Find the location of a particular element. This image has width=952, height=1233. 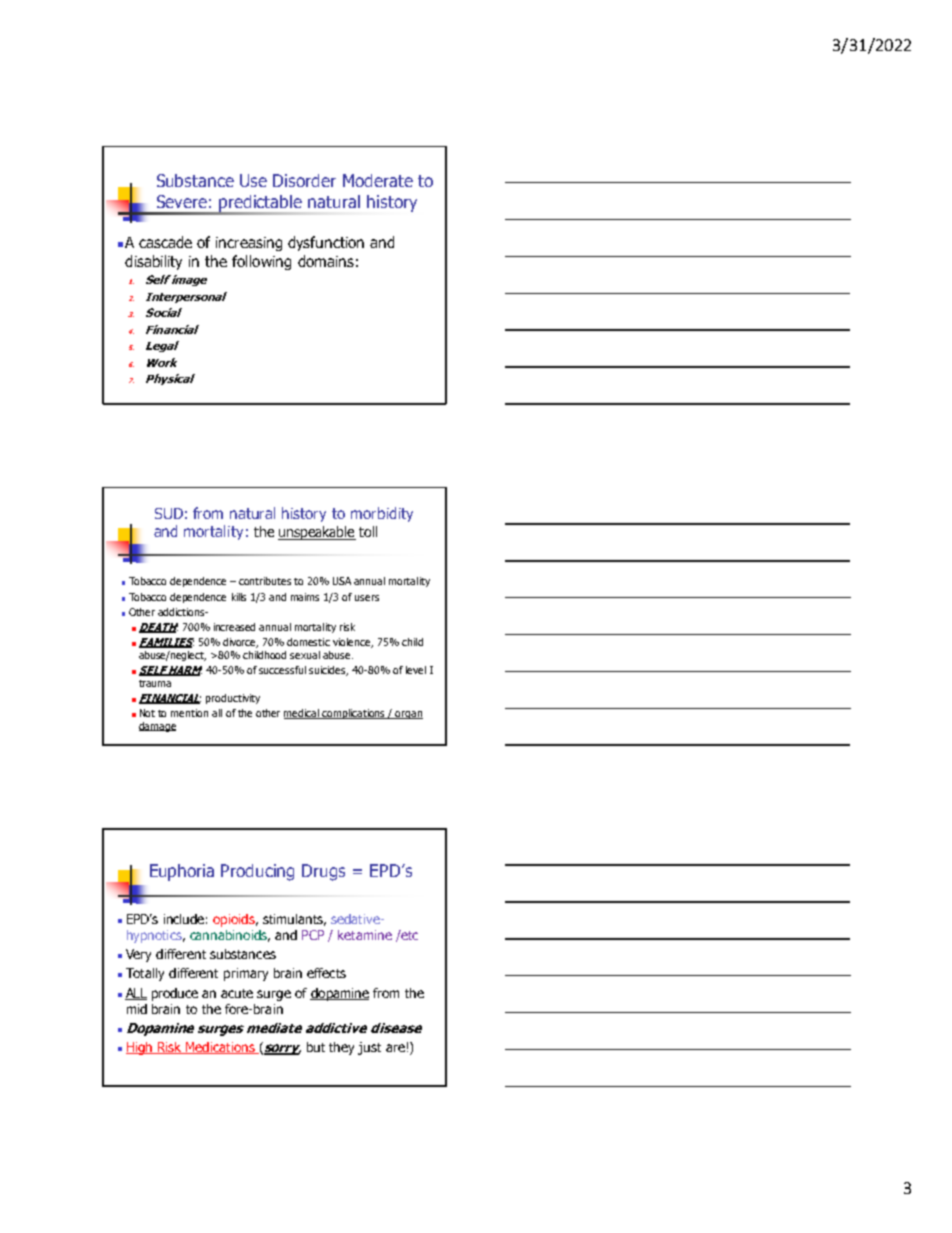

contributes is located at coordinates (265, 581).
